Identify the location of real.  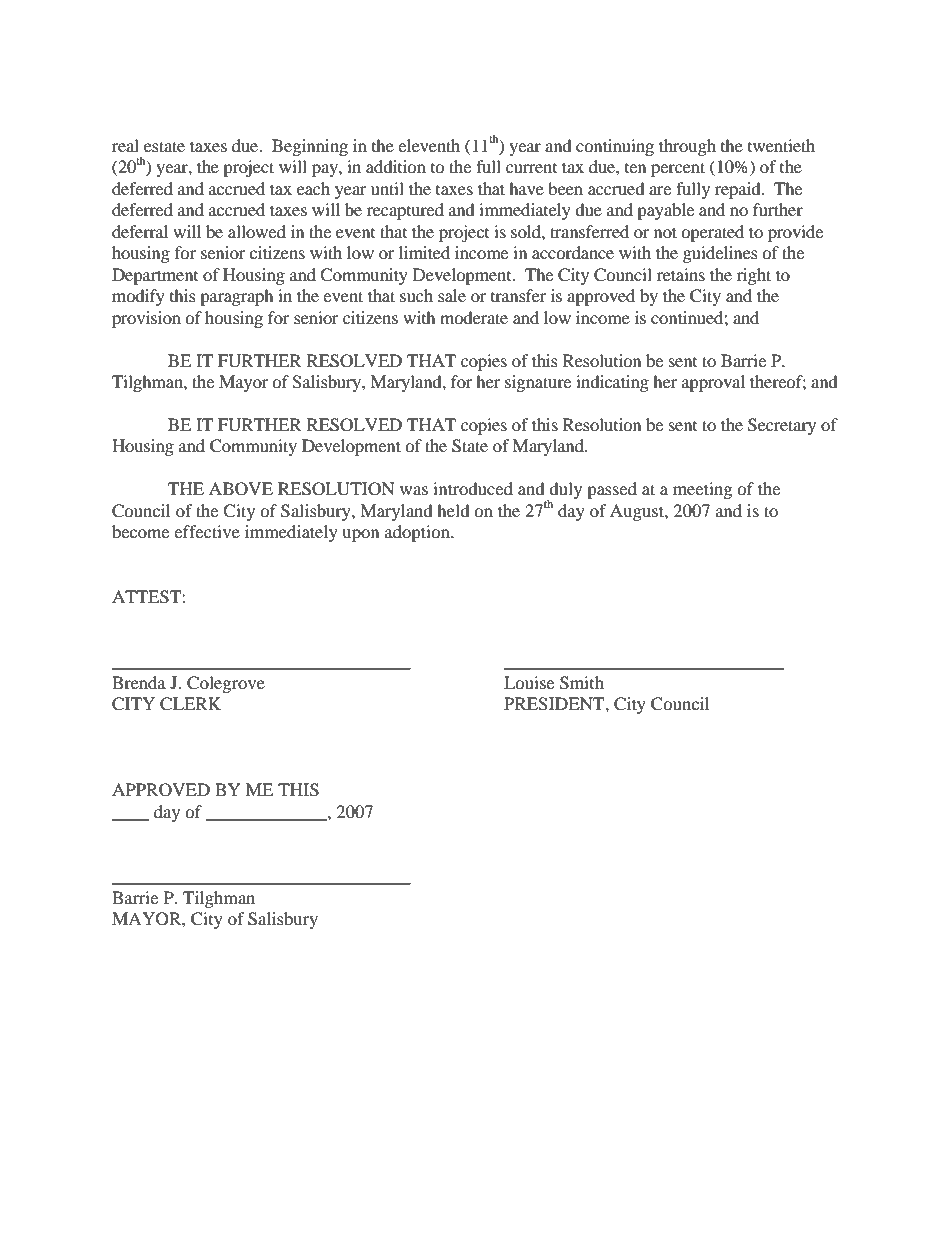
(125, 145).
